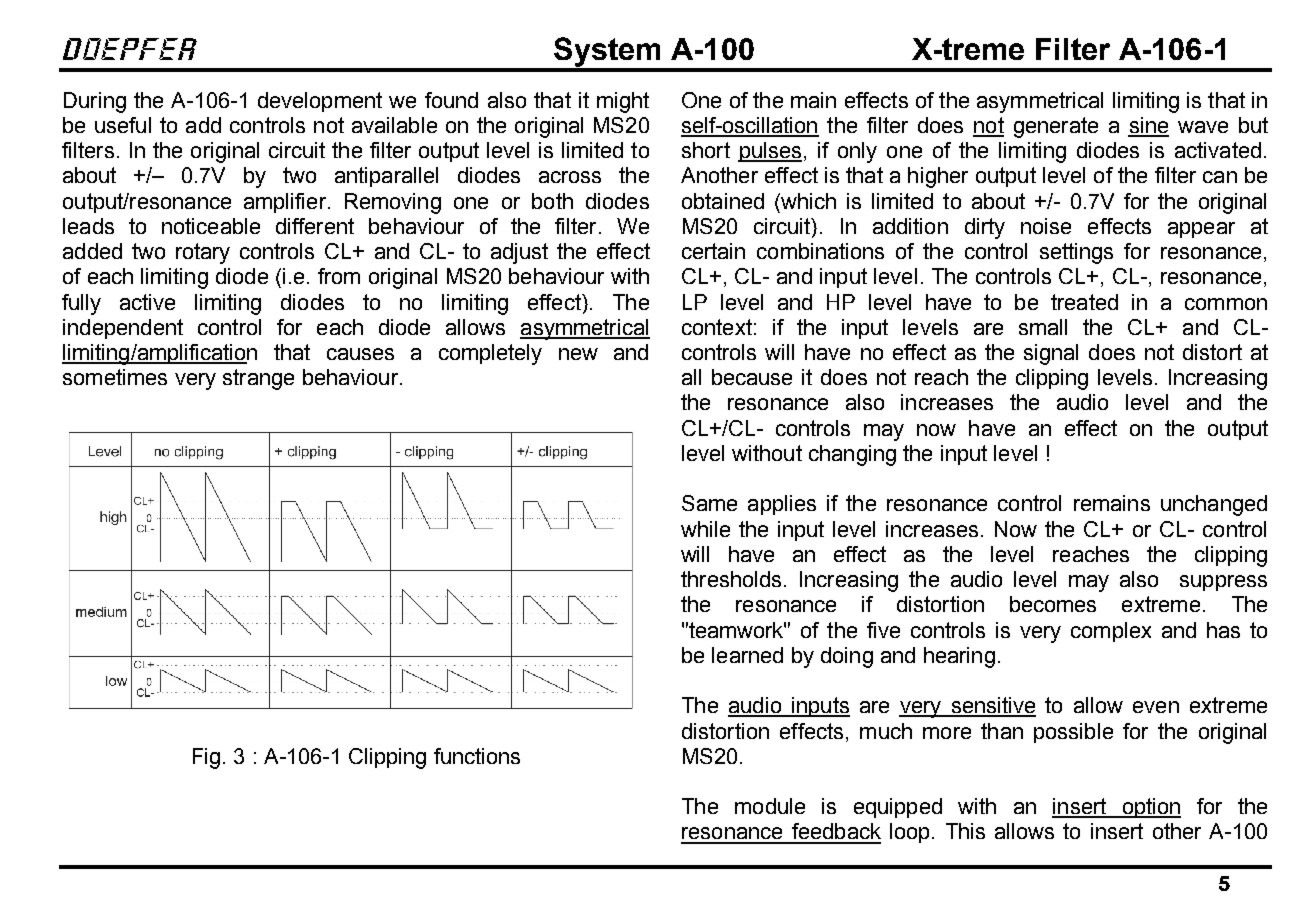  I want to click on Same, so click(709, 503).
